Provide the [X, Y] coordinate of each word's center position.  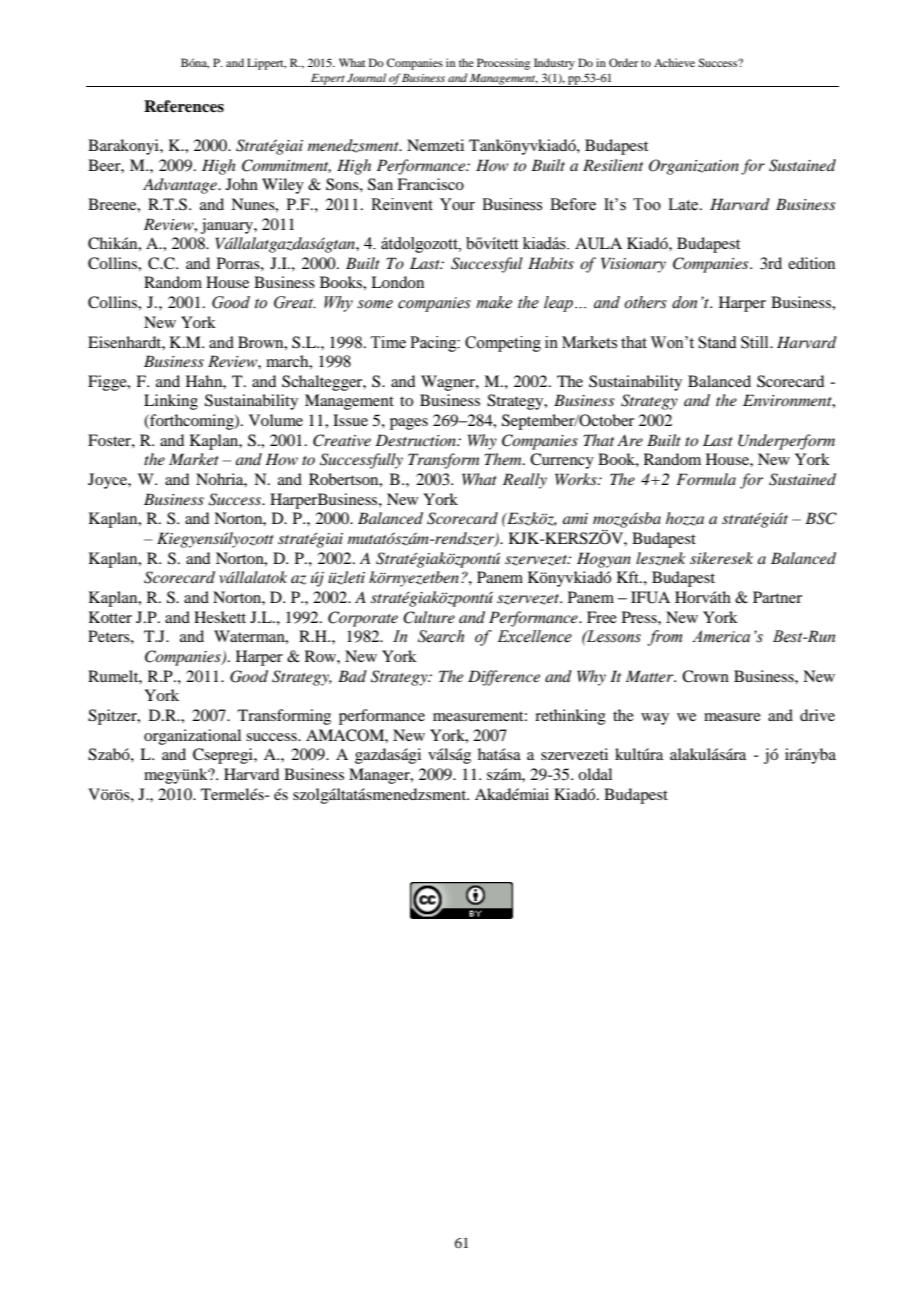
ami [575, 518]
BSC [821, 518]
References [184, 106]
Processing [503, 64]
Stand [717, 342]
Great [295, 302]
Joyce [108, 481]
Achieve [674, 62]
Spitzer [113, 717]
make [494, 302]
